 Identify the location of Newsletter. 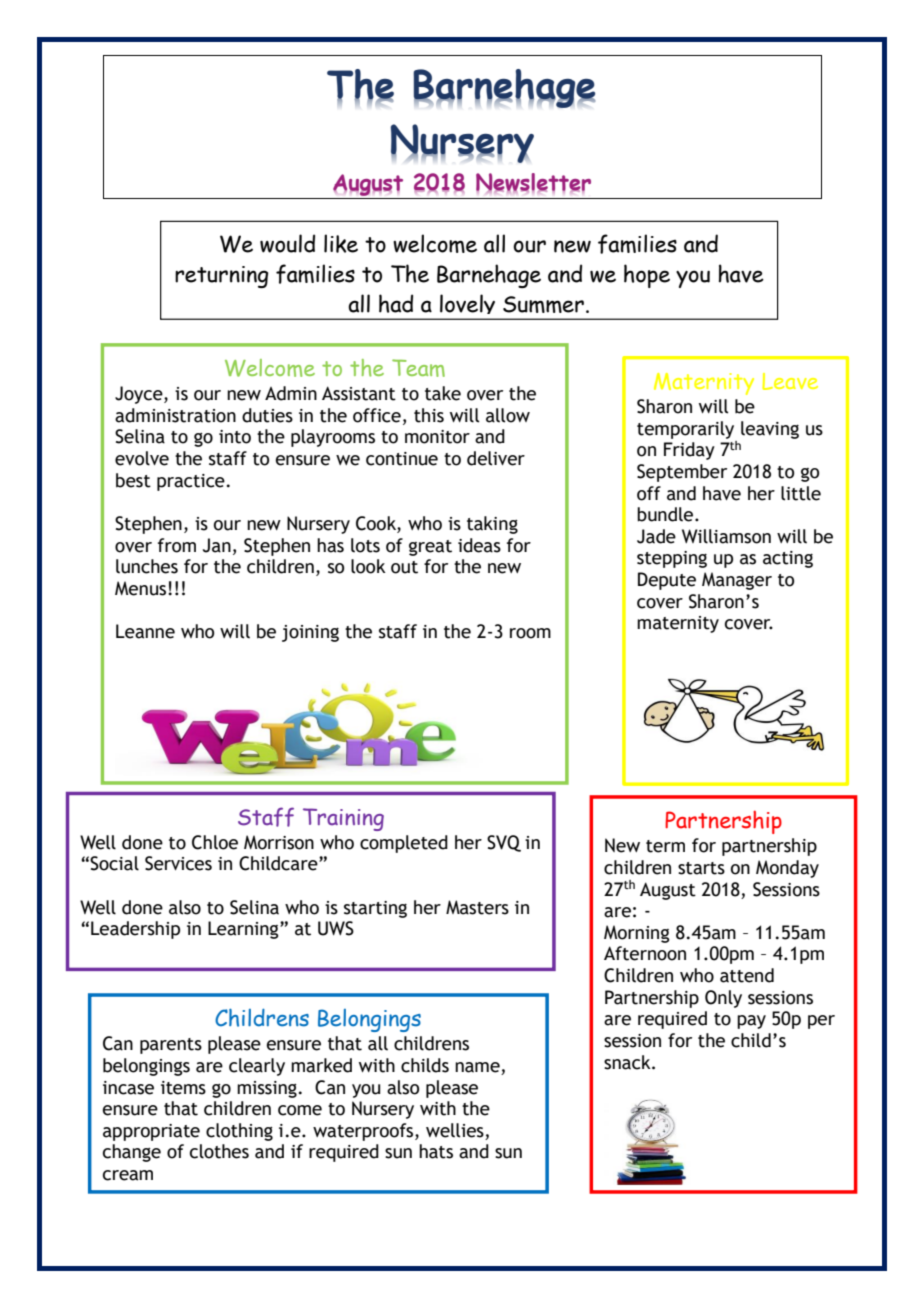
(533, 183).
